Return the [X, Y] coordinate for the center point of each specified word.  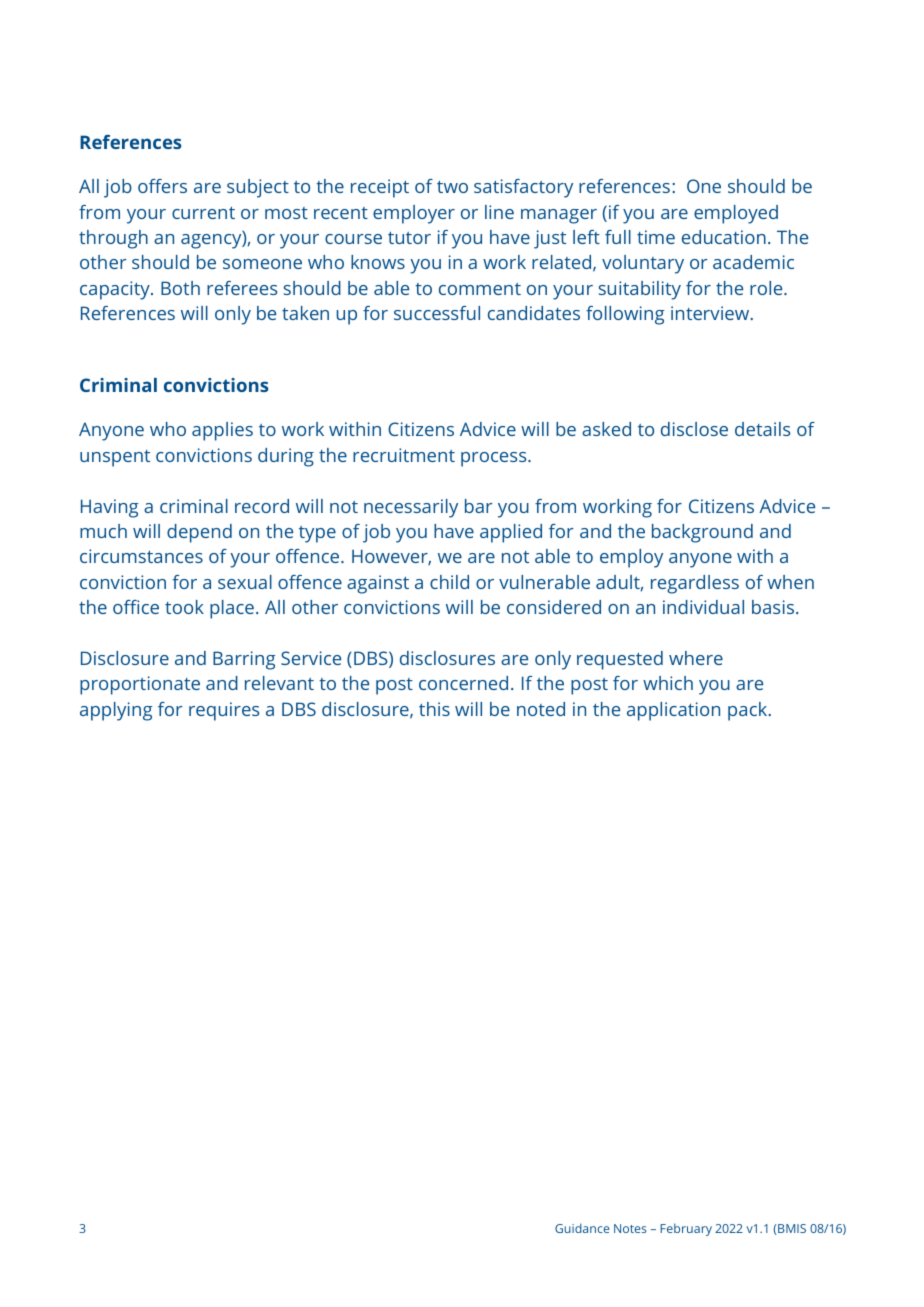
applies [222, 431]
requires [224, 711]
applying [116, 711]
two [452, 187]
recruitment [404, 455]
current [203, 213]
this [434, 709]
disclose [694, 429]
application [673, 711]
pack [749, 711]
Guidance [582, 1228]
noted [541, 709]
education [724, 237]
